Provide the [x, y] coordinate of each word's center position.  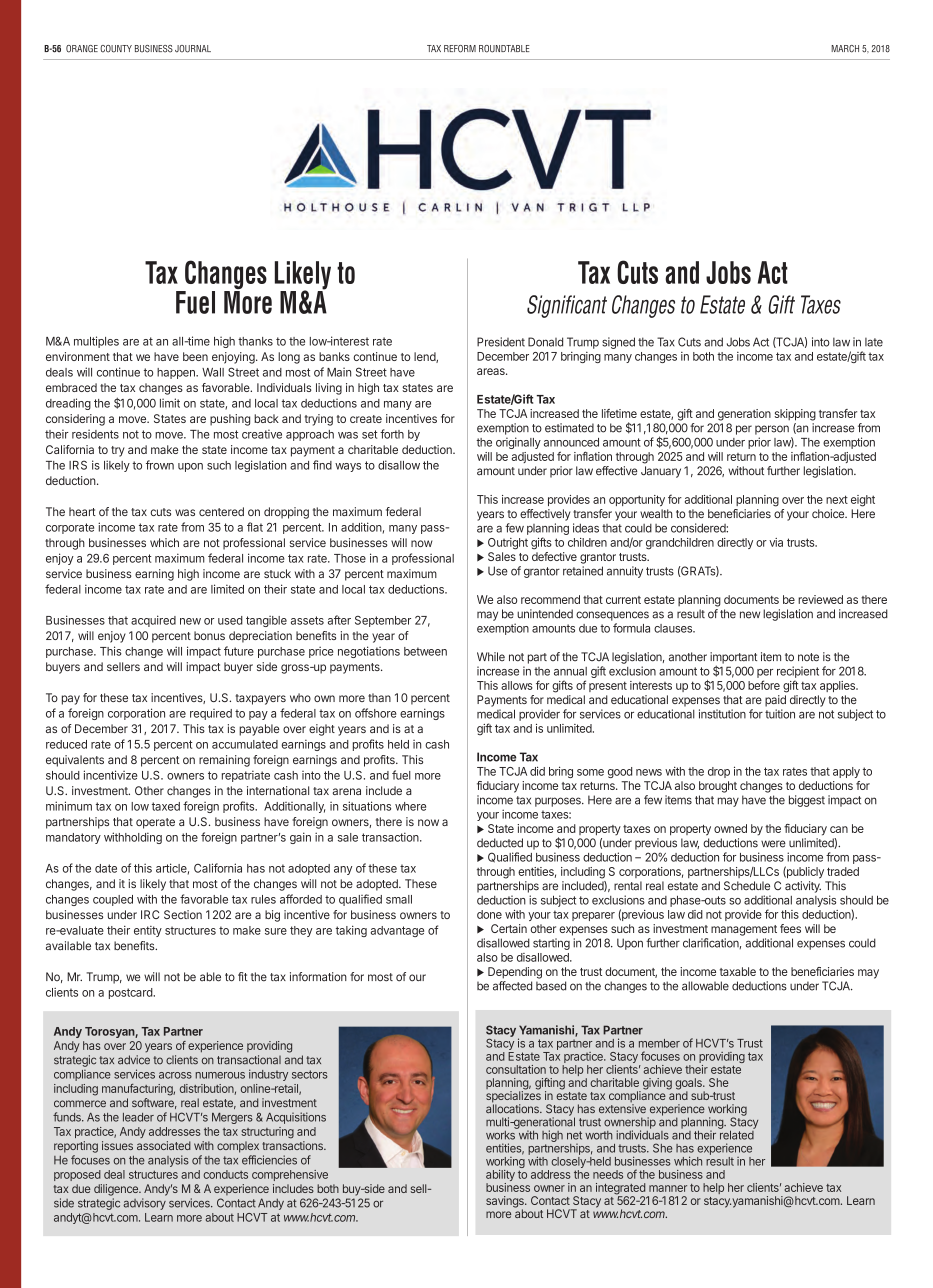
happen [177, 373]
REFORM [460, 49]
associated [164, 1145]
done [489, 914]
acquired [153, 621]
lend [425, 357]
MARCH [845, 49]
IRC [150, 914]
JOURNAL [193, 49]
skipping [795, 415]
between [425, 651]
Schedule [747, 886]
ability [500, 1177]
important [733, 659]
